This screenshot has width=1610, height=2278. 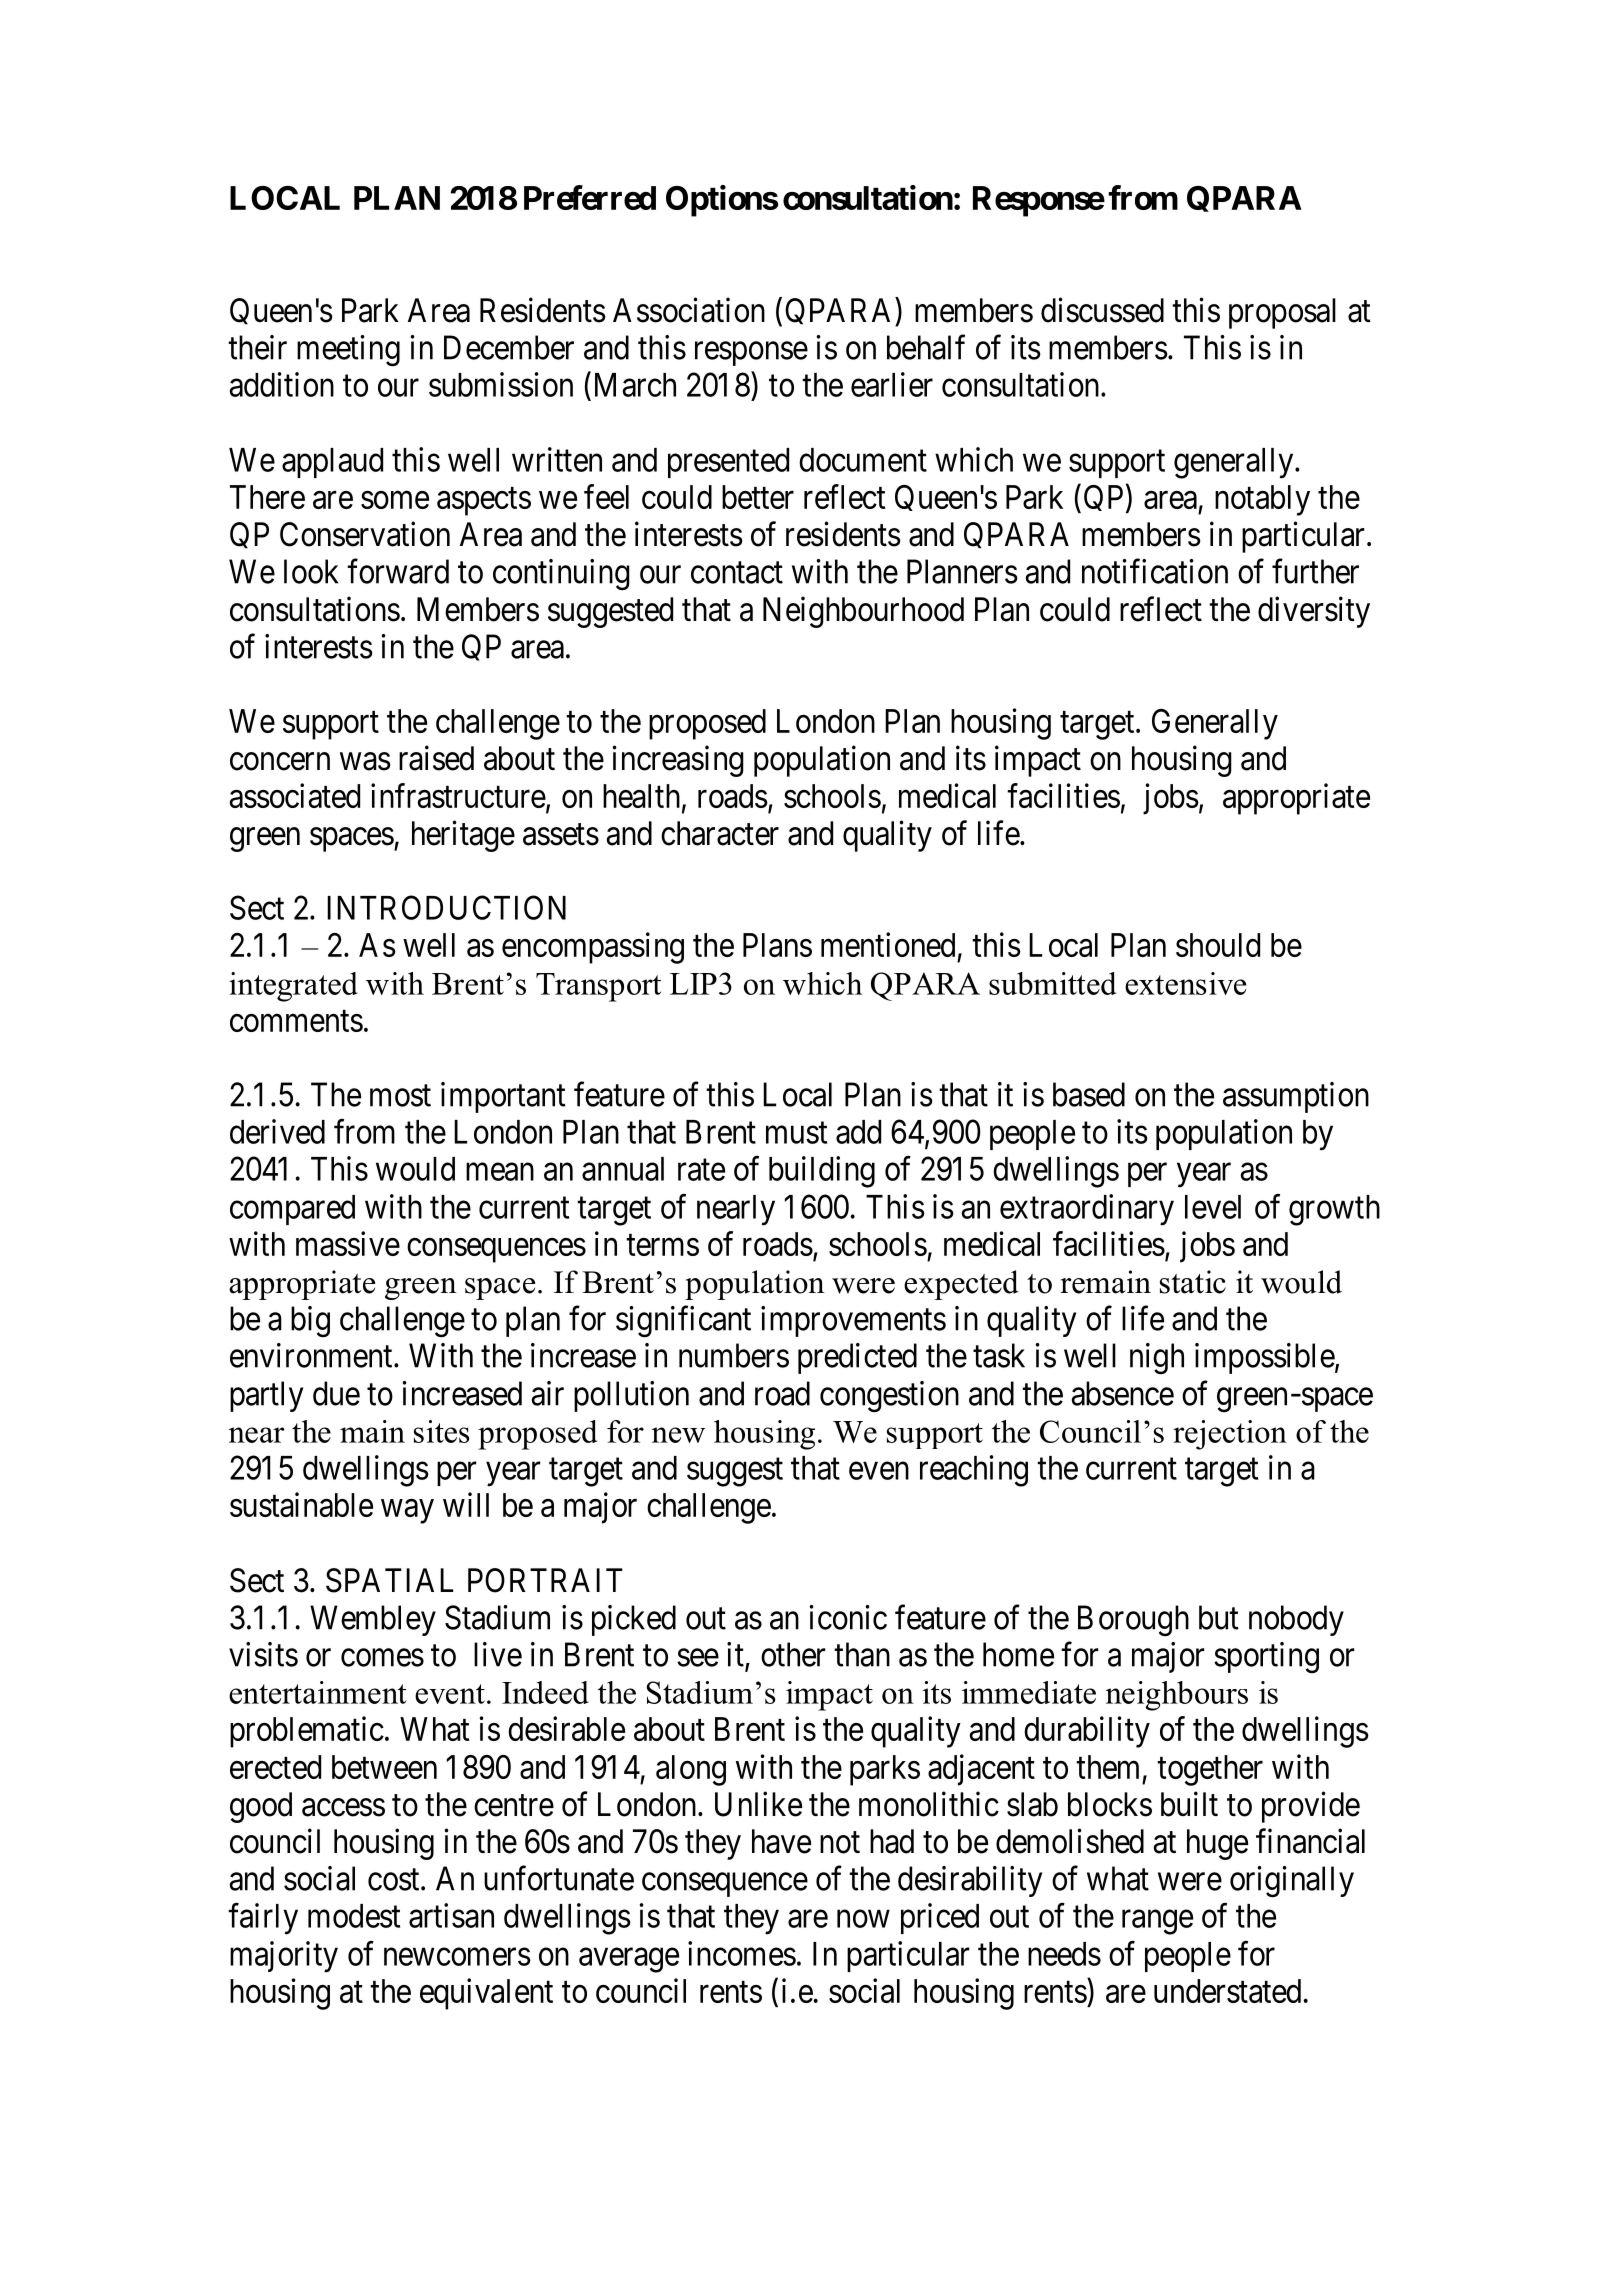 I want to click on meeting, so click(x=348, y=351).
